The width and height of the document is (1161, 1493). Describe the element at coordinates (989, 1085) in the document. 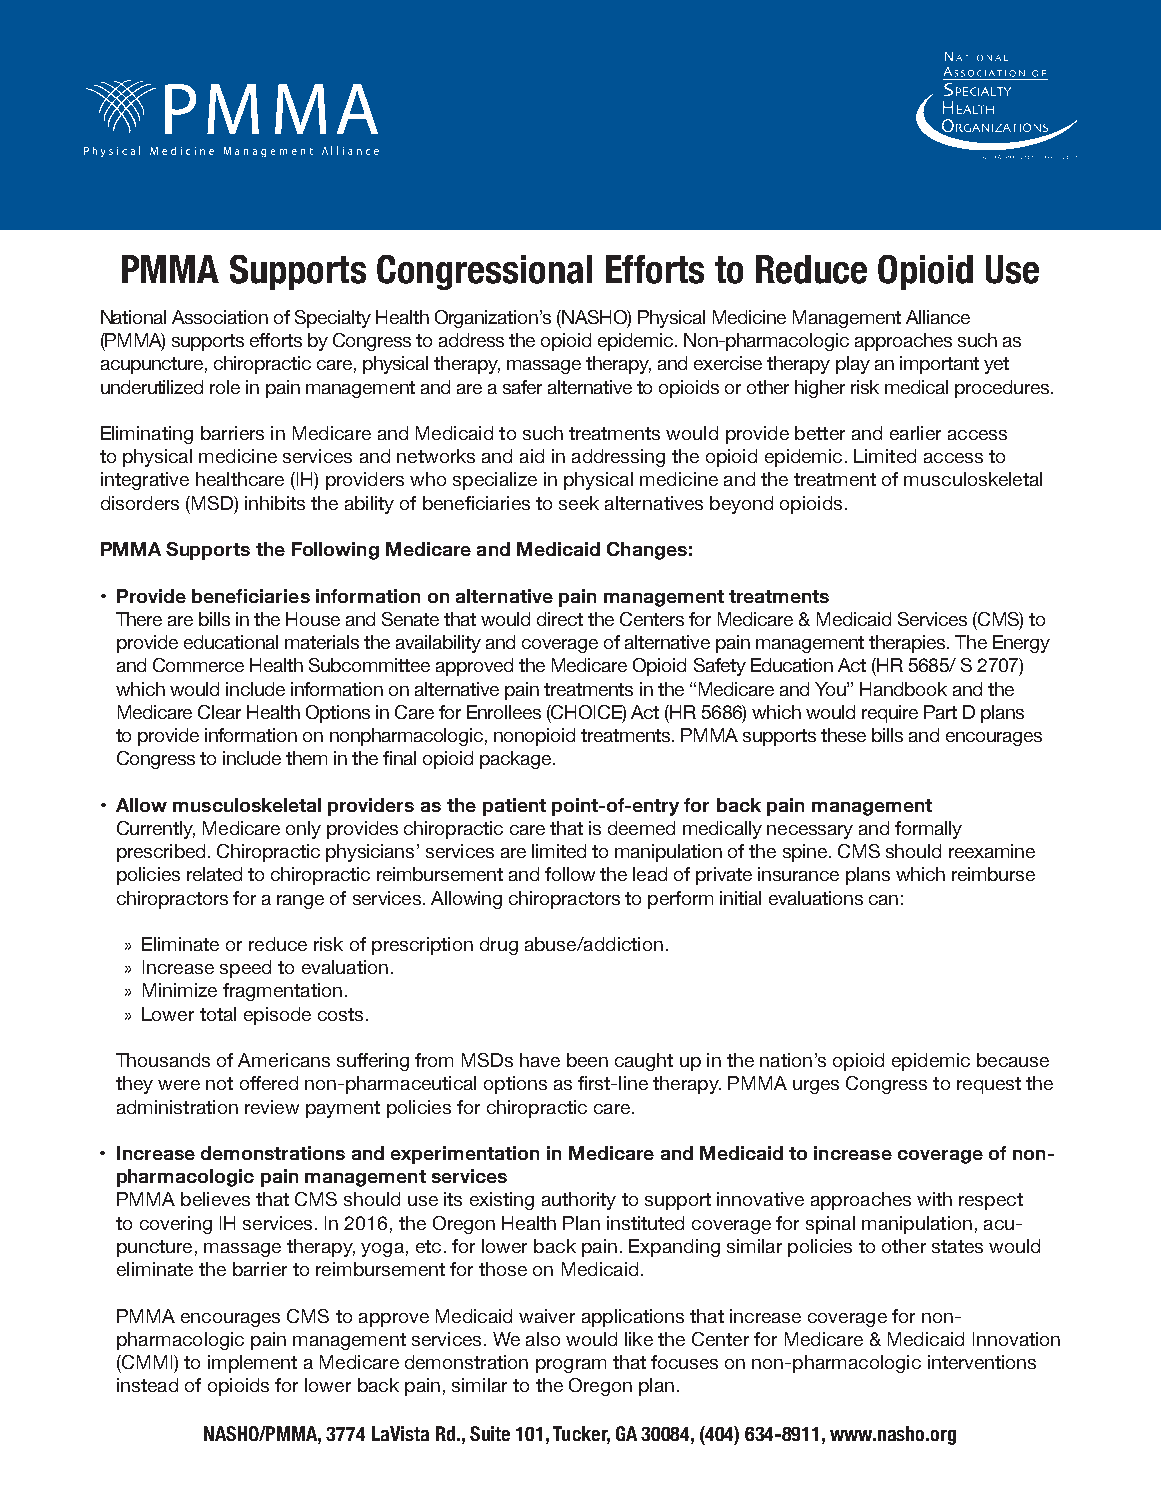

I see `request` at that location.
